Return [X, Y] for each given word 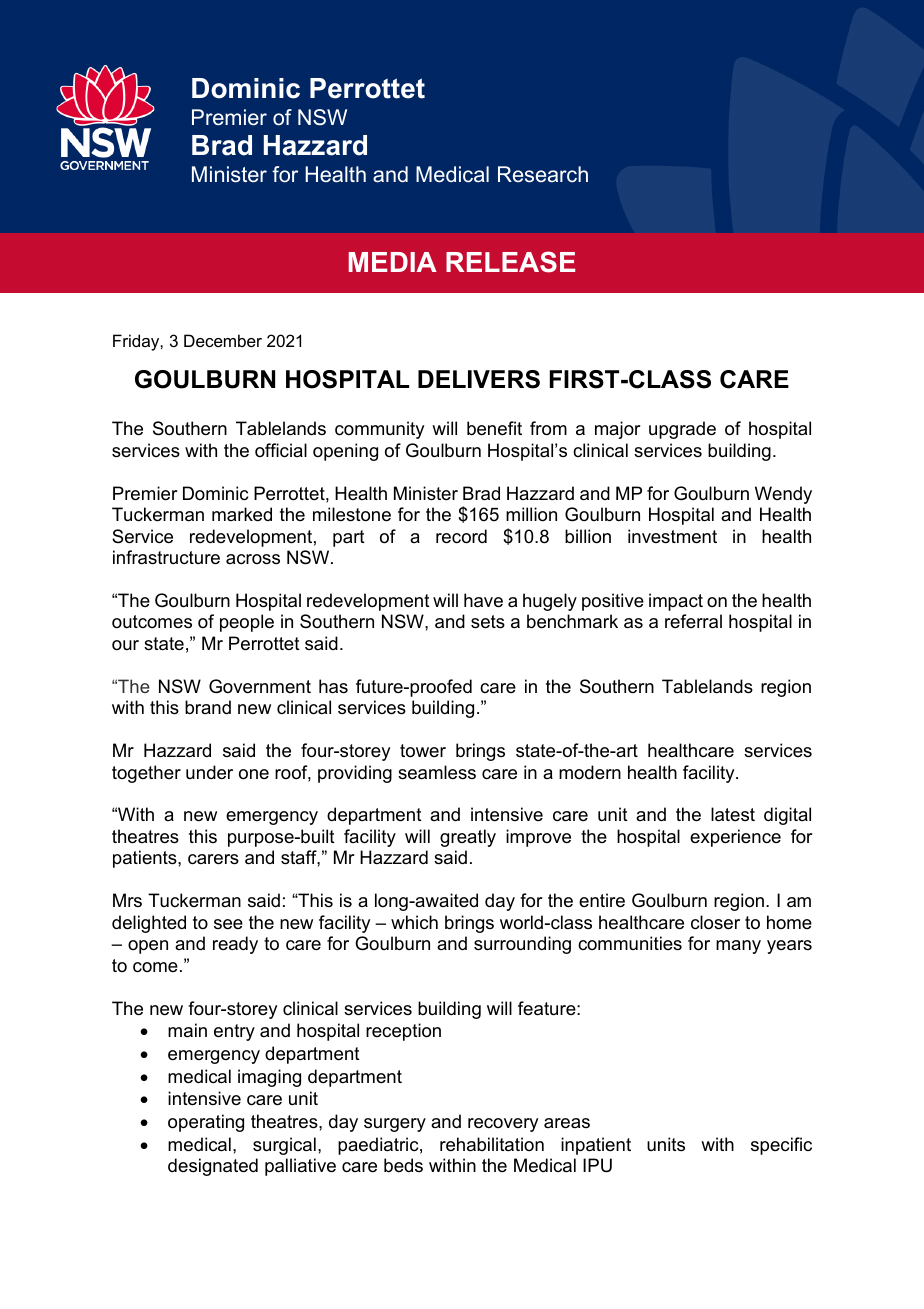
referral [693, 621]
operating [206, 1123]
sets [488, 622]
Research [543, 174]
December [223, 340]
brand [208, 707]
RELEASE [510, 262]
